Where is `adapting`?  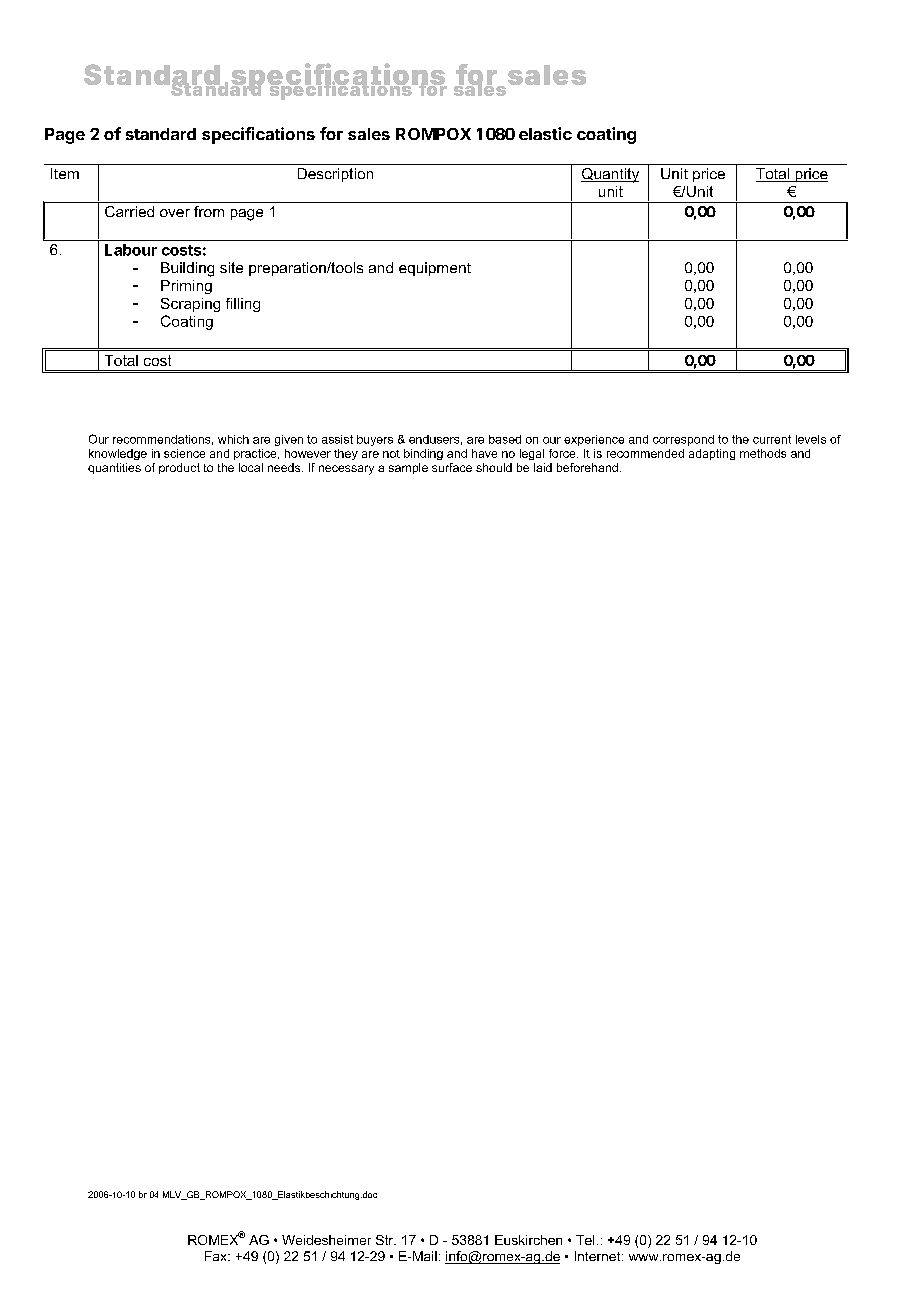
adapting is located at coordinates (712, 454).
